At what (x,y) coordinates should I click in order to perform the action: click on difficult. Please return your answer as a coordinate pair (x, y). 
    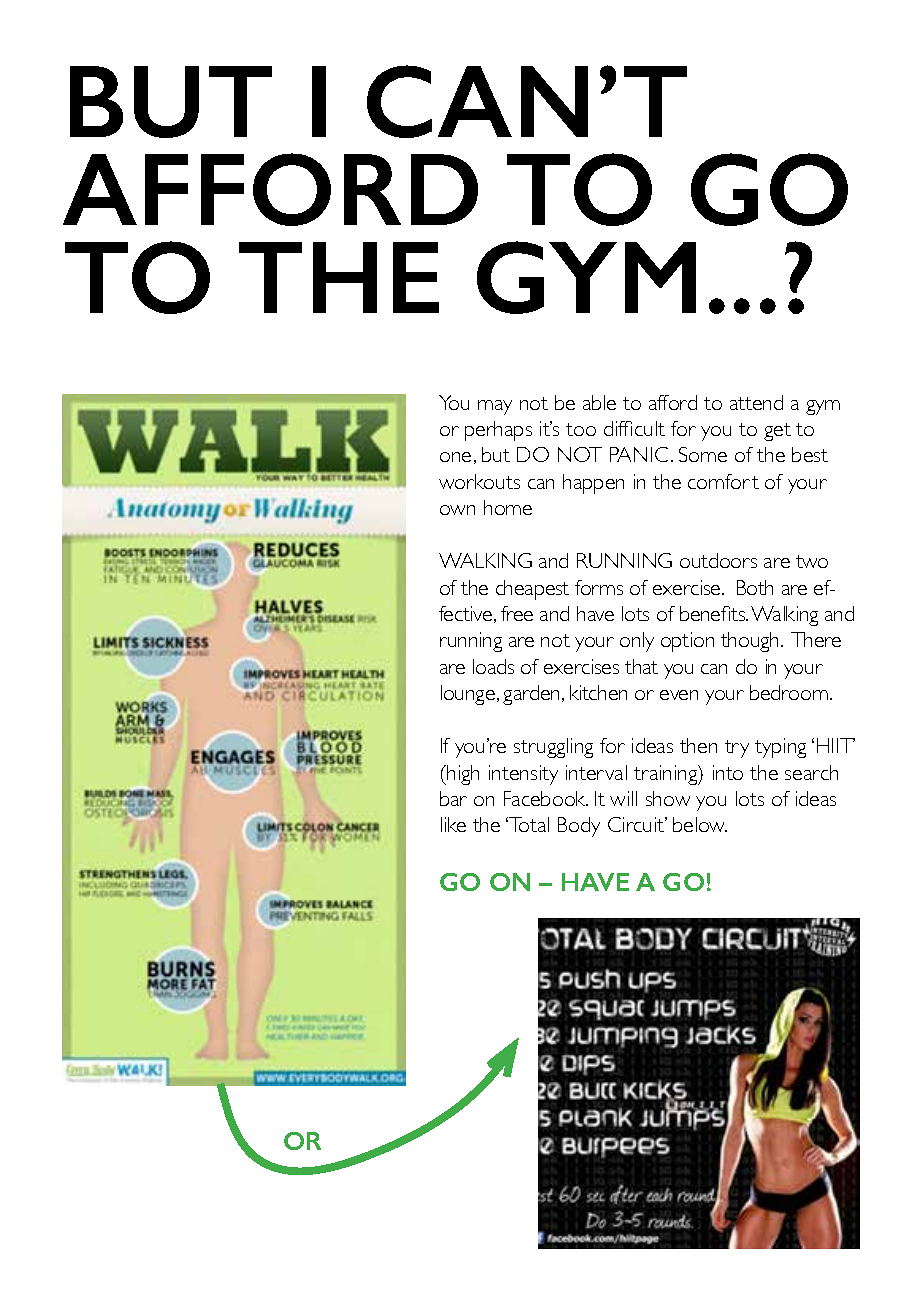
    Looking at the image, I should click on (634, 428).
